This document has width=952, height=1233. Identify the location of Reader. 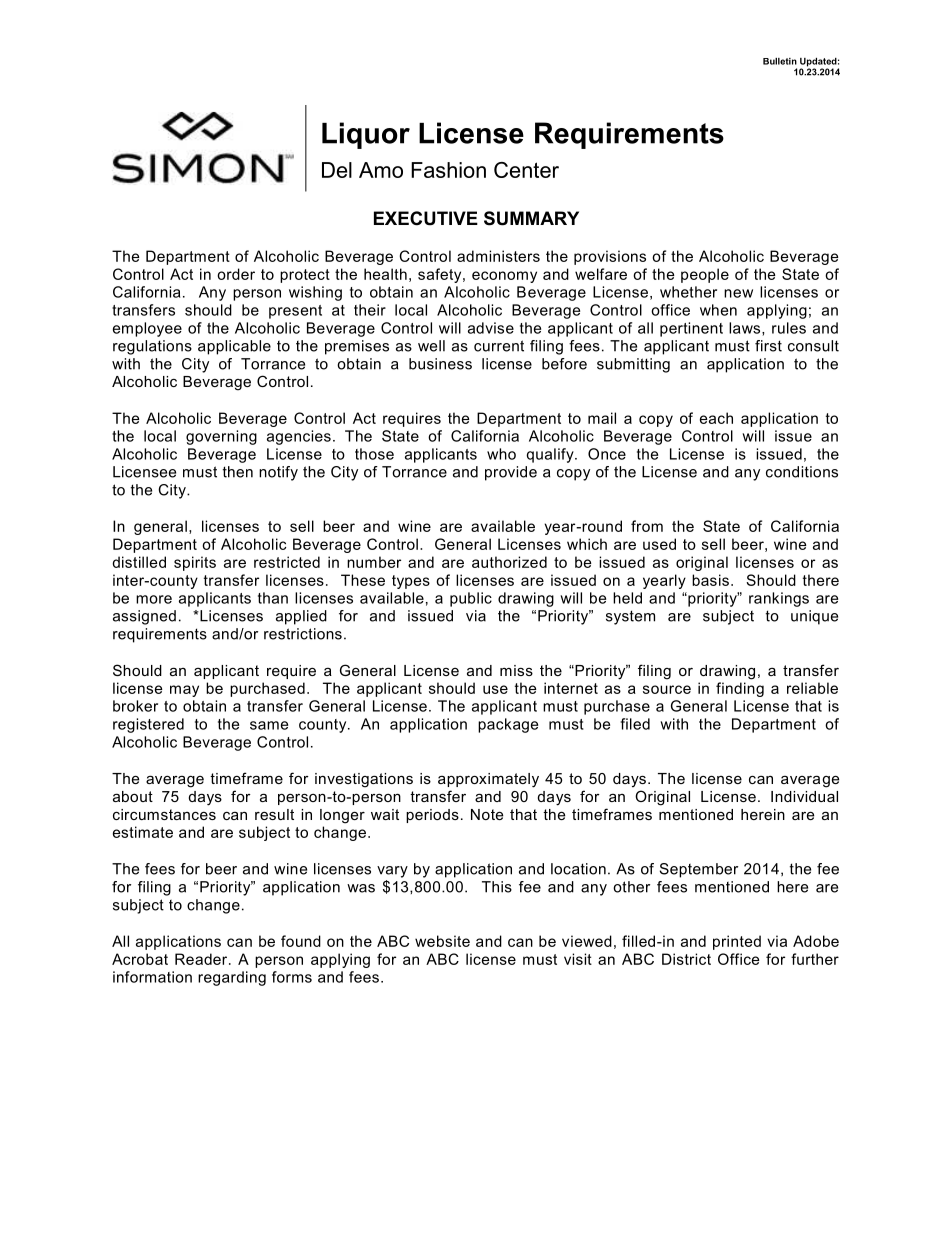
(202, 959).
